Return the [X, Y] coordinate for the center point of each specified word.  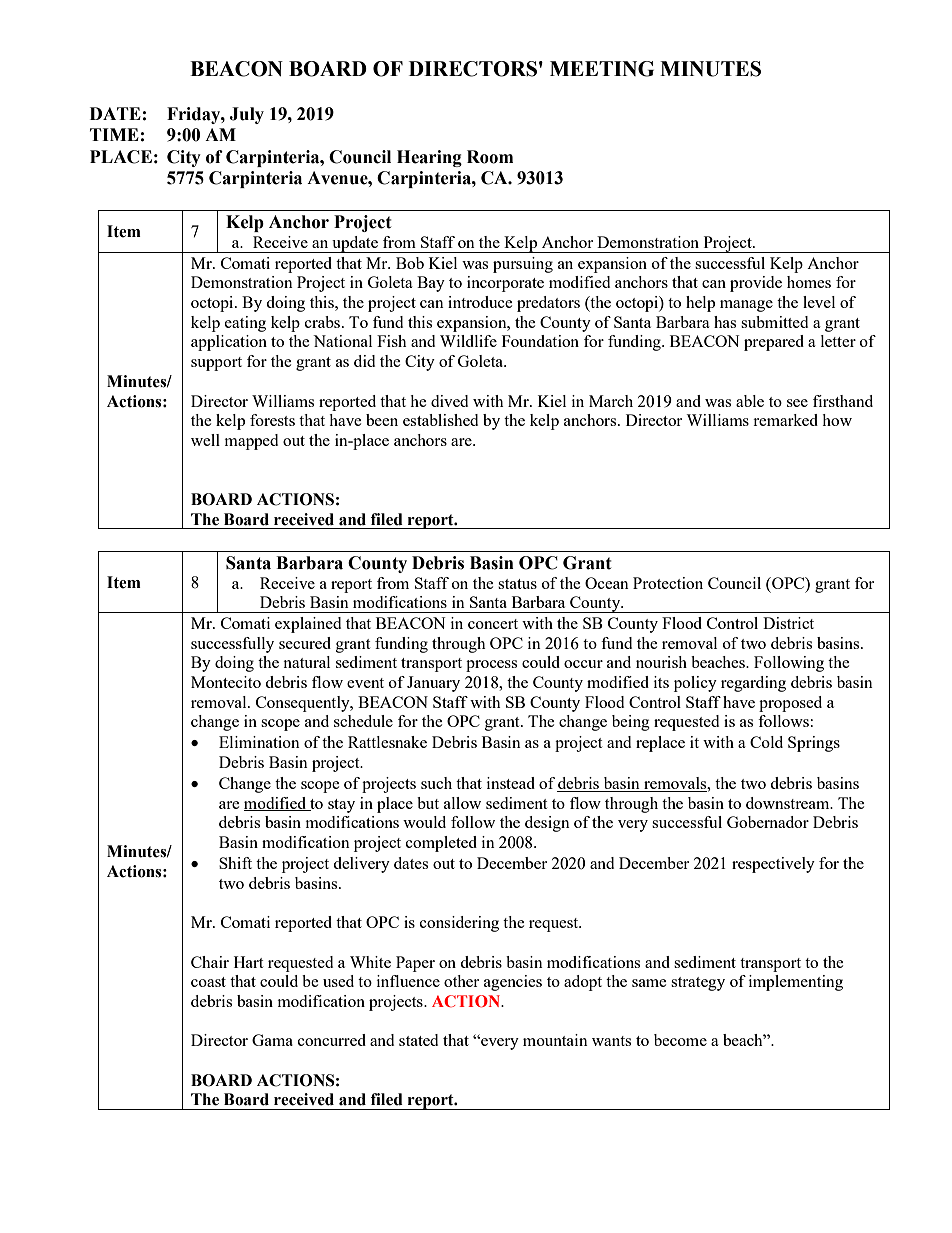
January [433, 684]
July [246, 115]
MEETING [602, 69]
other [461, 981]
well [205, 440]
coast [208, 982]
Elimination [259, 742]
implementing [796, 983]
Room [490, 157]
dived [449, 401]
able [750, 401]
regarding [753, 684]
